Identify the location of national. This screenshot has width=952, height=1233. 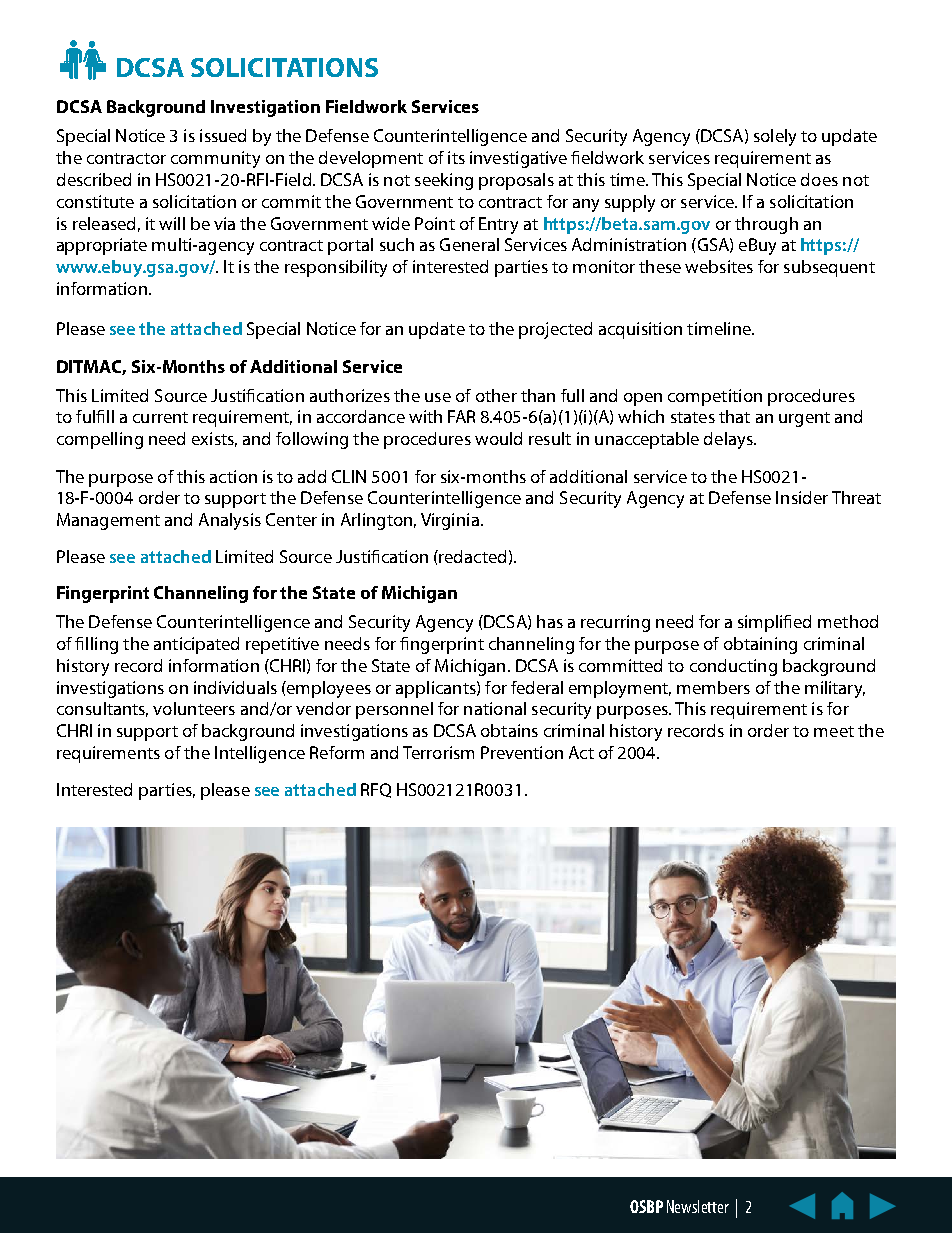
(495, 708).
